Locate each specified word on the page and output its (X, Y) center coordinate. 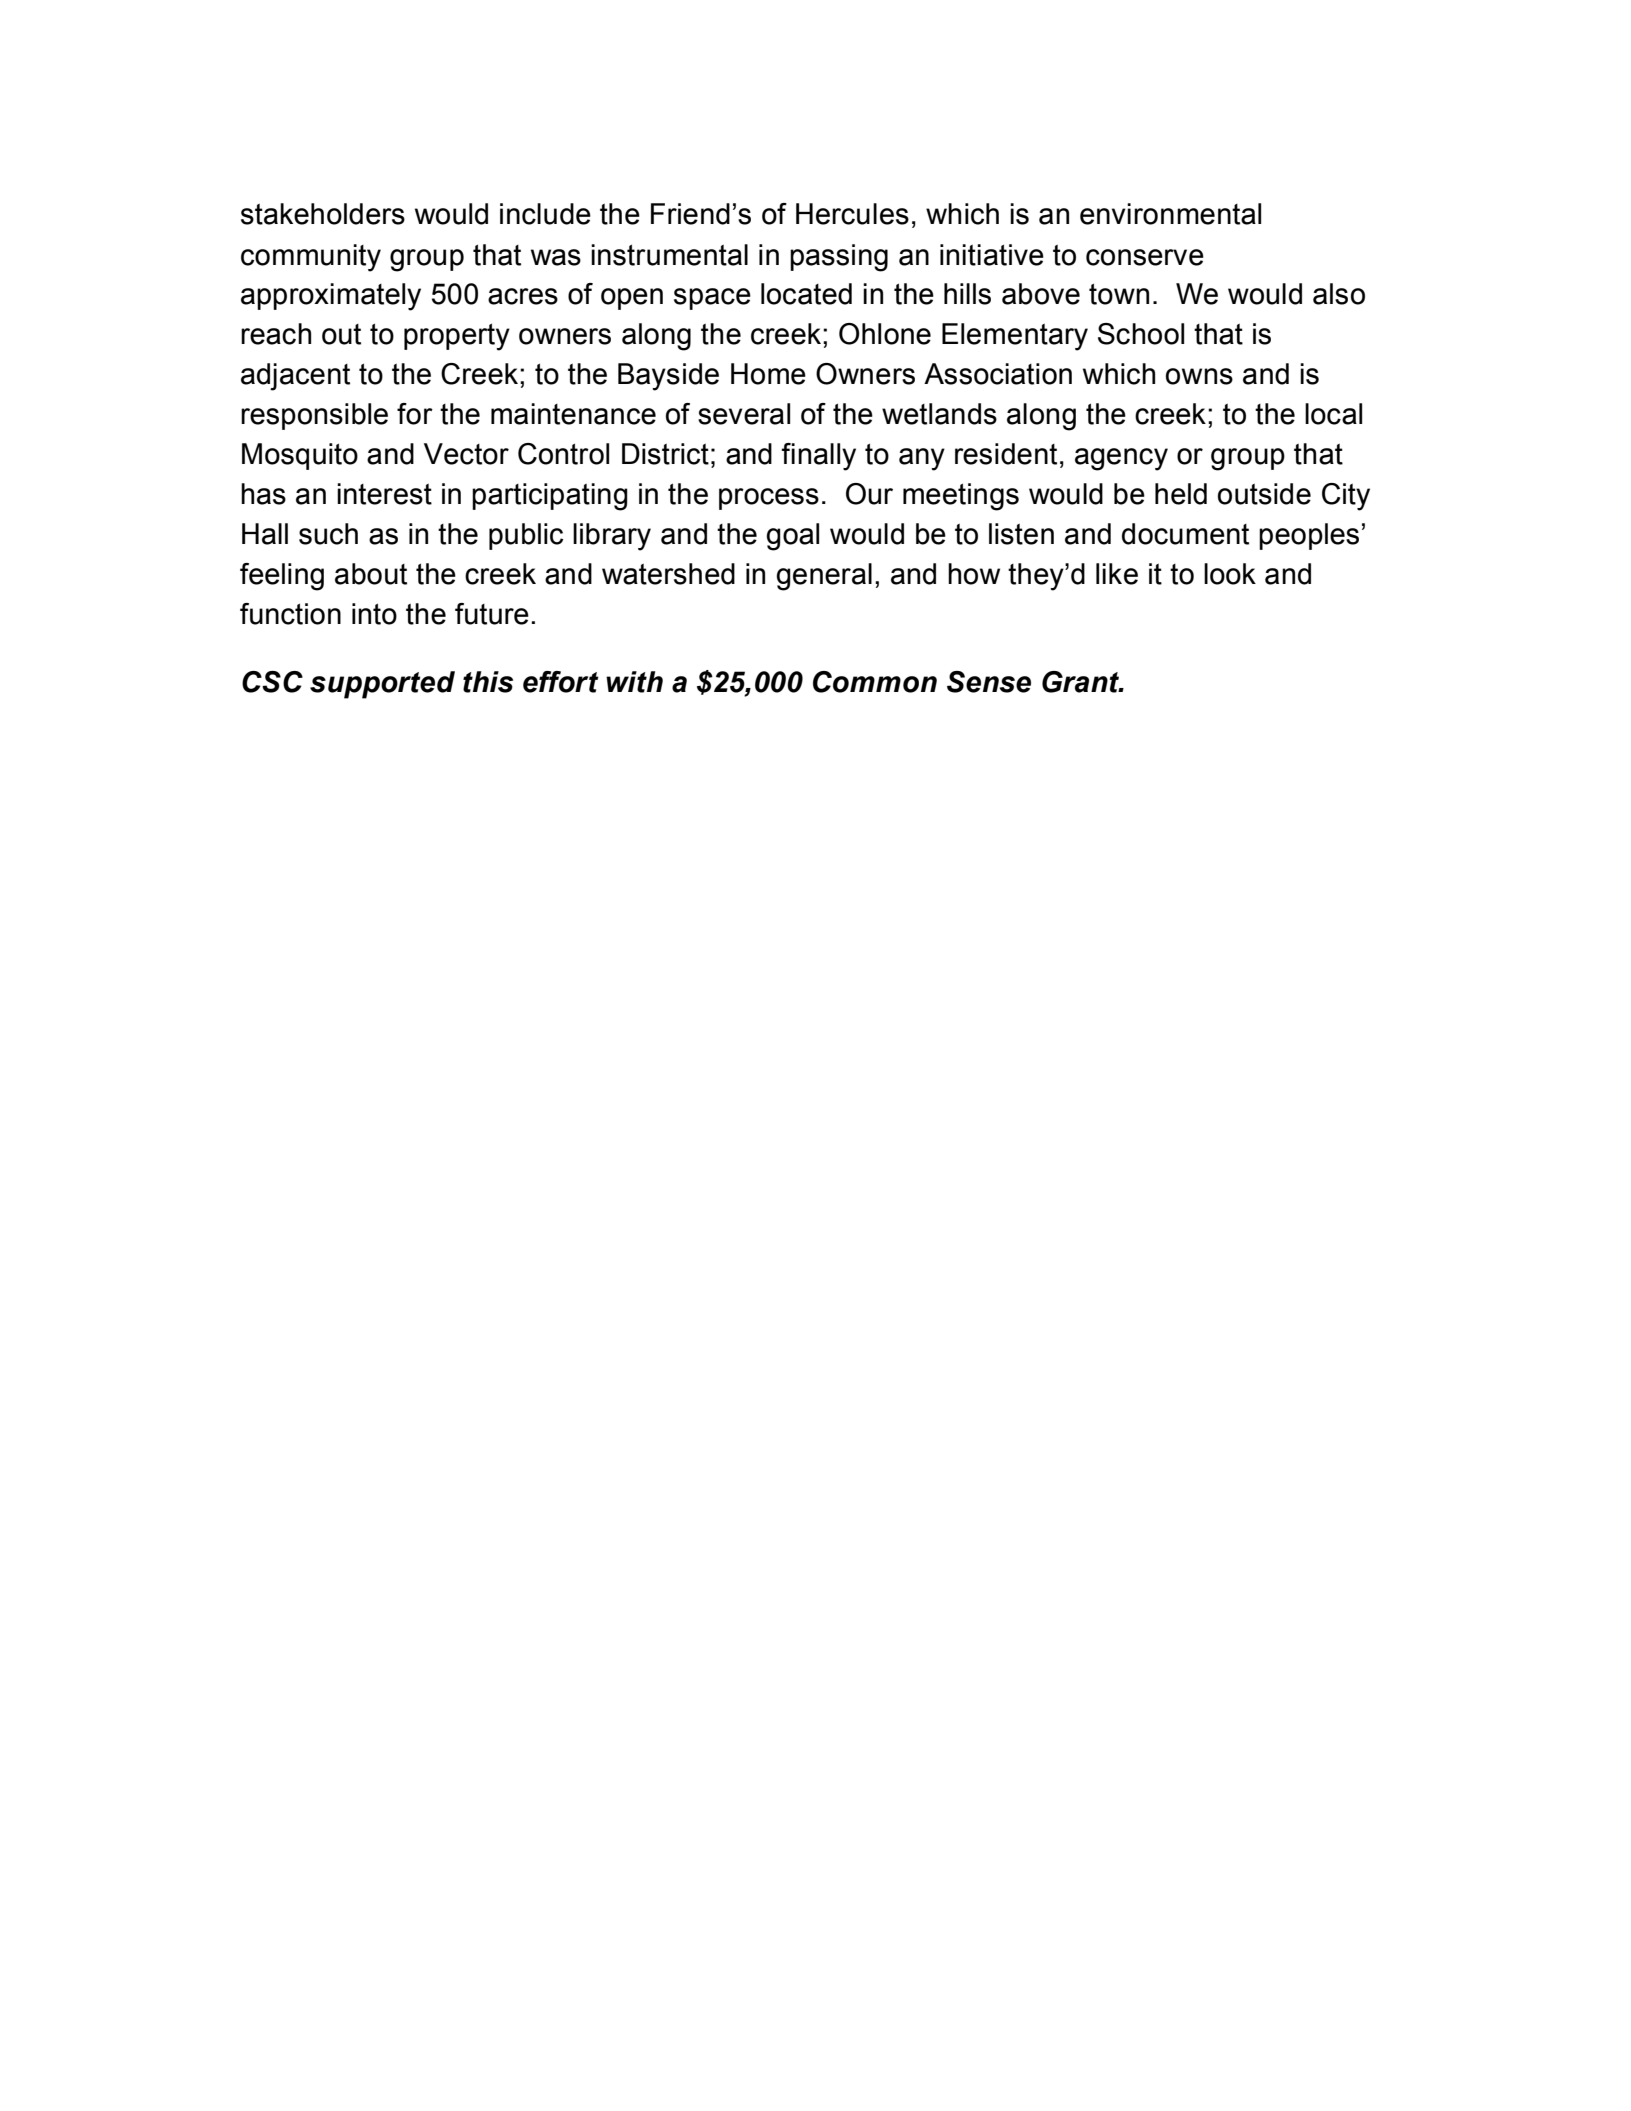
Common (875, 682)
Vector (466, 454)
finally (818, 457)
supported (382, 685)
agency (1121, 459)
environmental (1170, 214)
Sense (989, 682)
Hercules (852, 214)
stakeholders (323, 214)
